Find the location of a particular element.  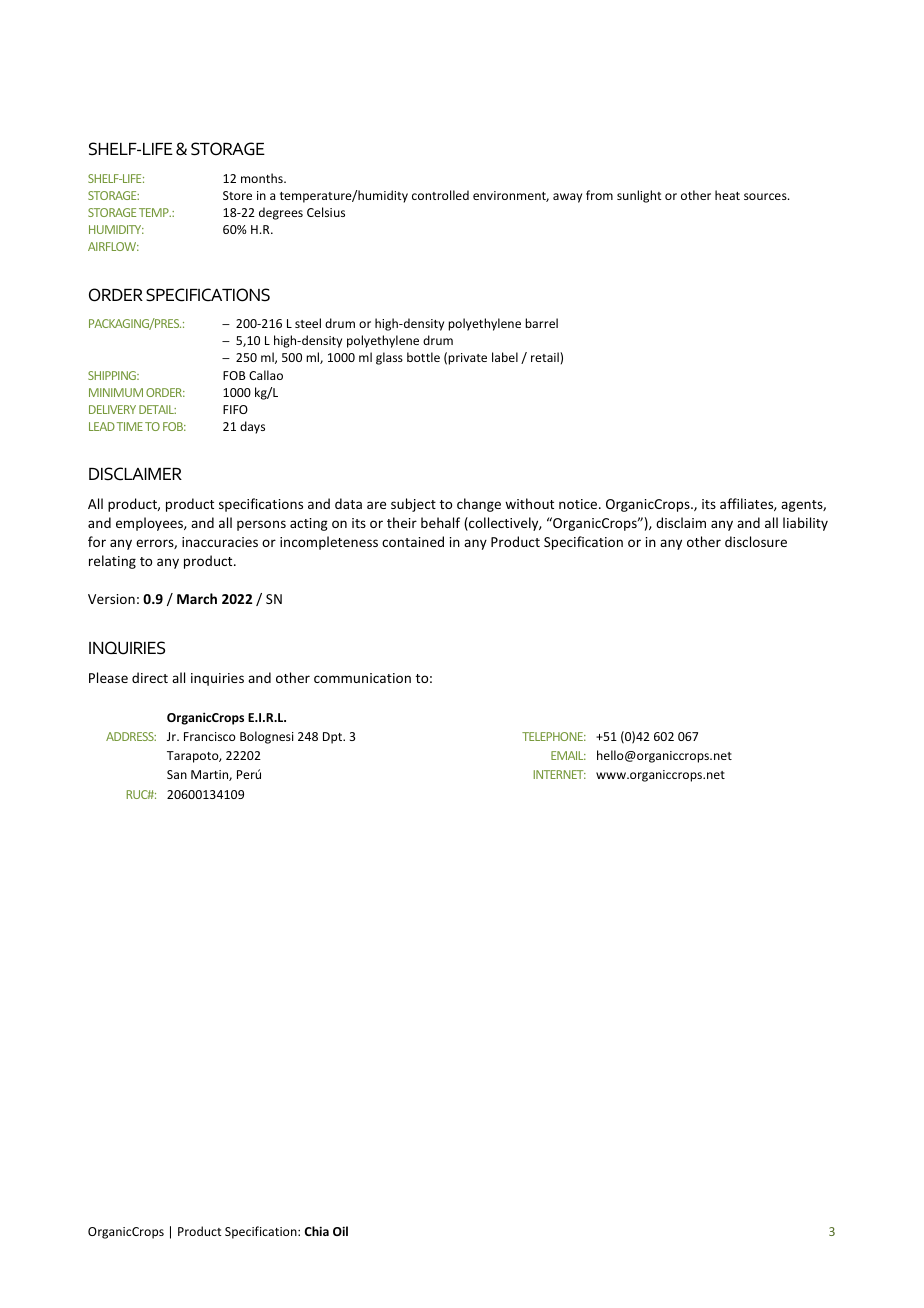

behalf is located at coordinates (440, 522).
